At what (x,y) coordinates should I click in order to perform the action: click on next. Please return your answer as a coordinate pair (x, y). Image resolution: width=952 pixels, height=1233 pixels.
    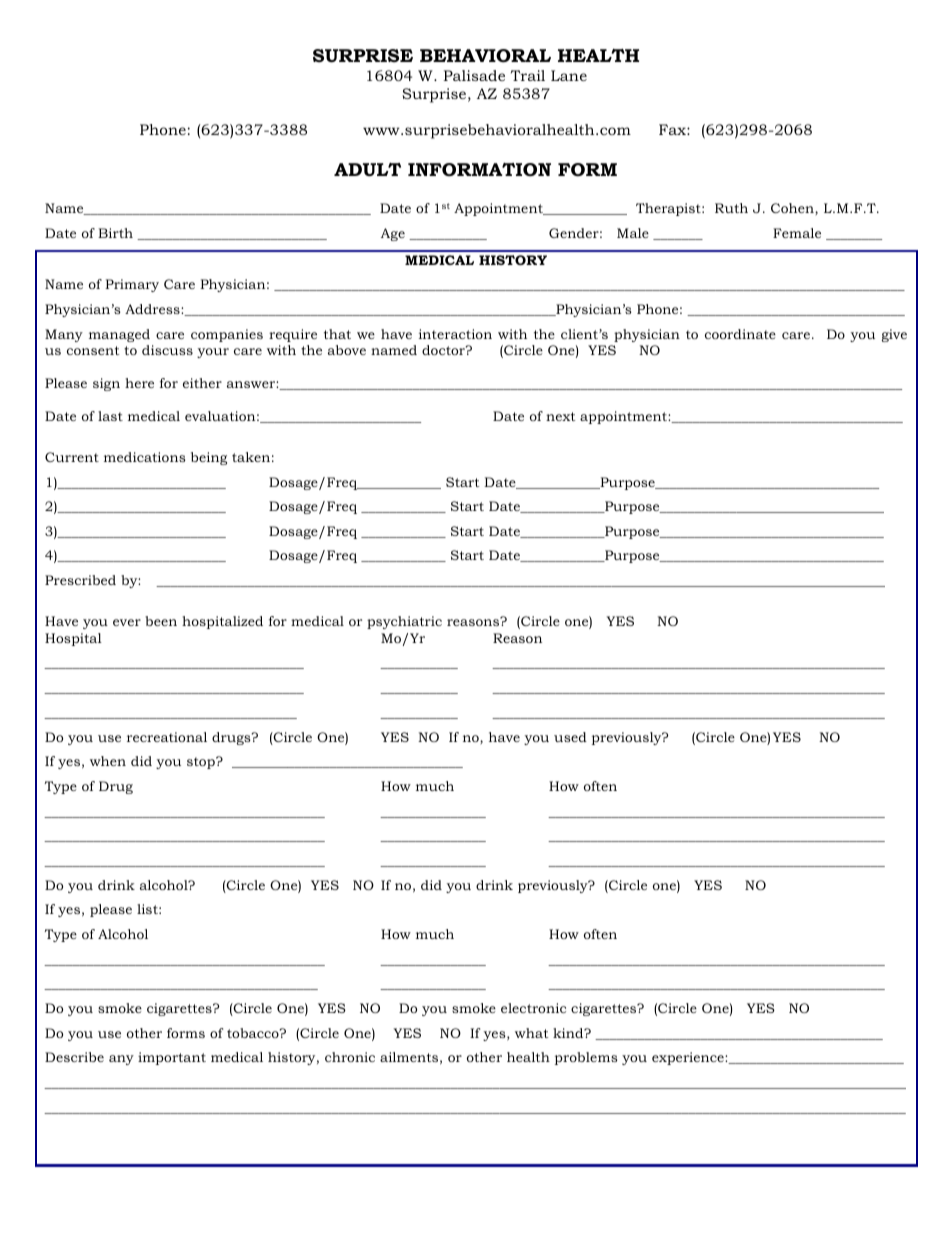
    Looking at the image, I should click on (561, 416).
